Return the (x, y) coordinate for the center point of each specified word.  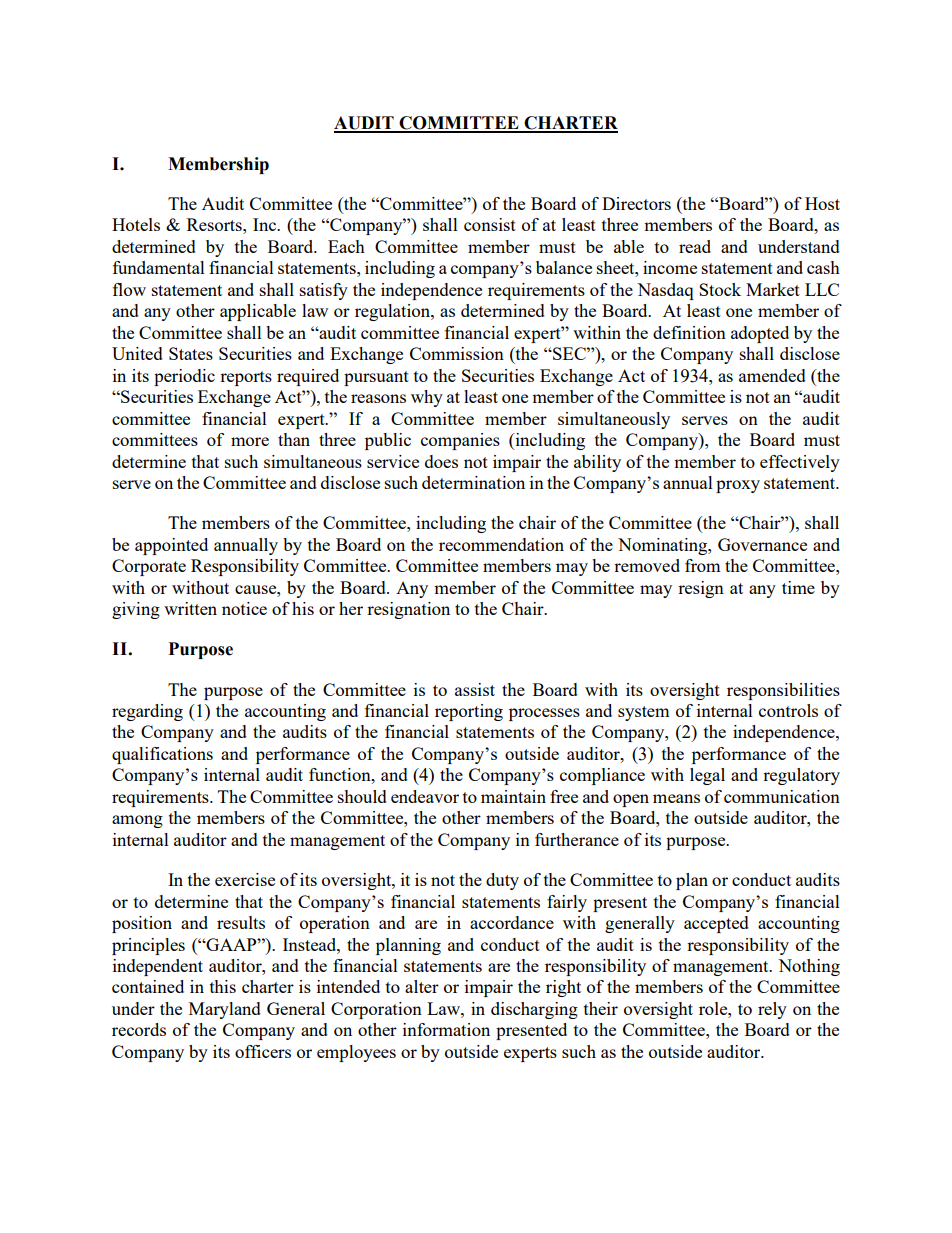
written (190, 608)
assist (475, 689)
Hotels (136, 224)
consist (490, 224)
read (695, 246)
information (446, 1029)
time (798, 587)
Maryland (225, 1010)
